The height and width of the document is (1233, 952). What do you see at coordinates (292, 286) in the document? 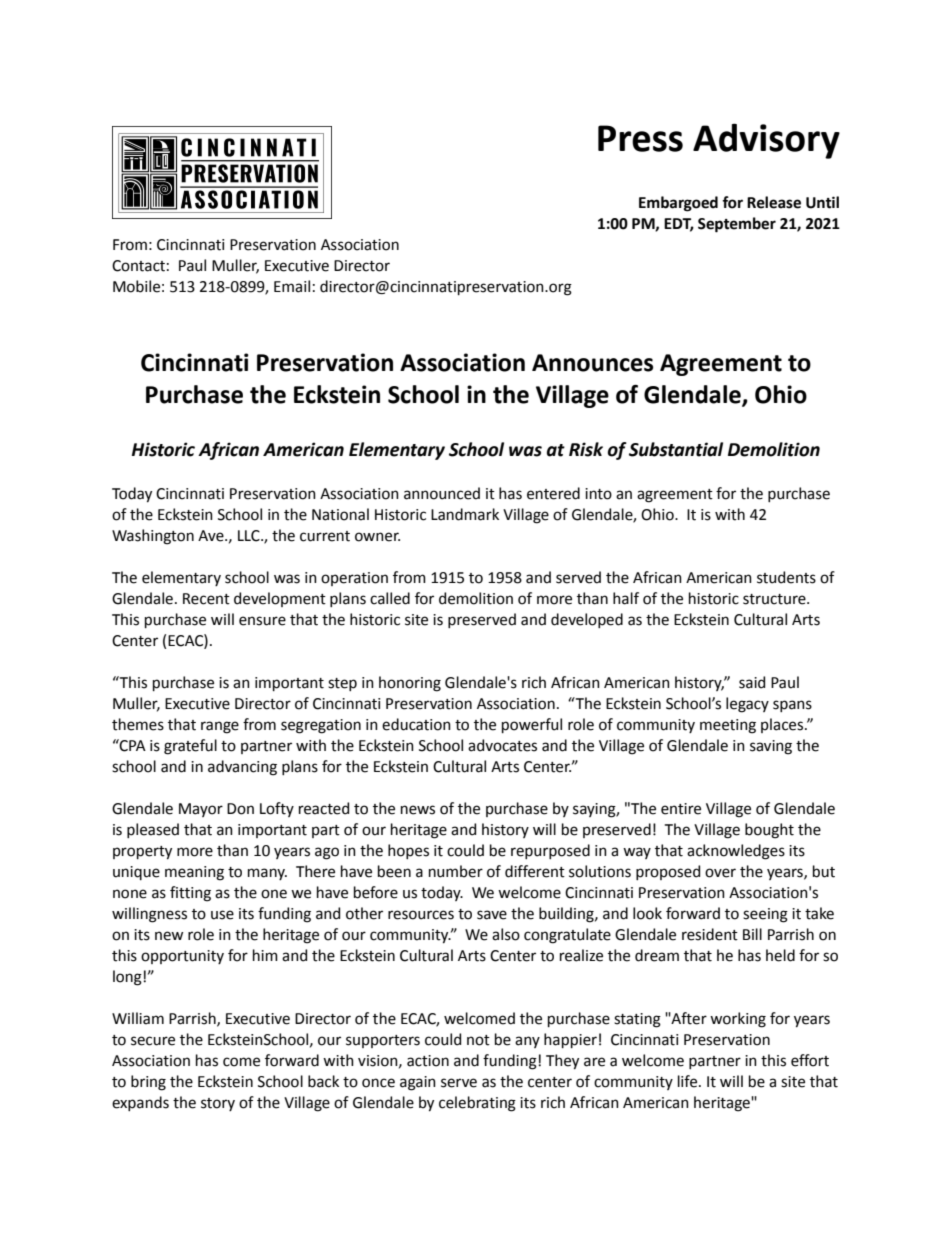
I see `Email` at bounding box center [292, 286].
